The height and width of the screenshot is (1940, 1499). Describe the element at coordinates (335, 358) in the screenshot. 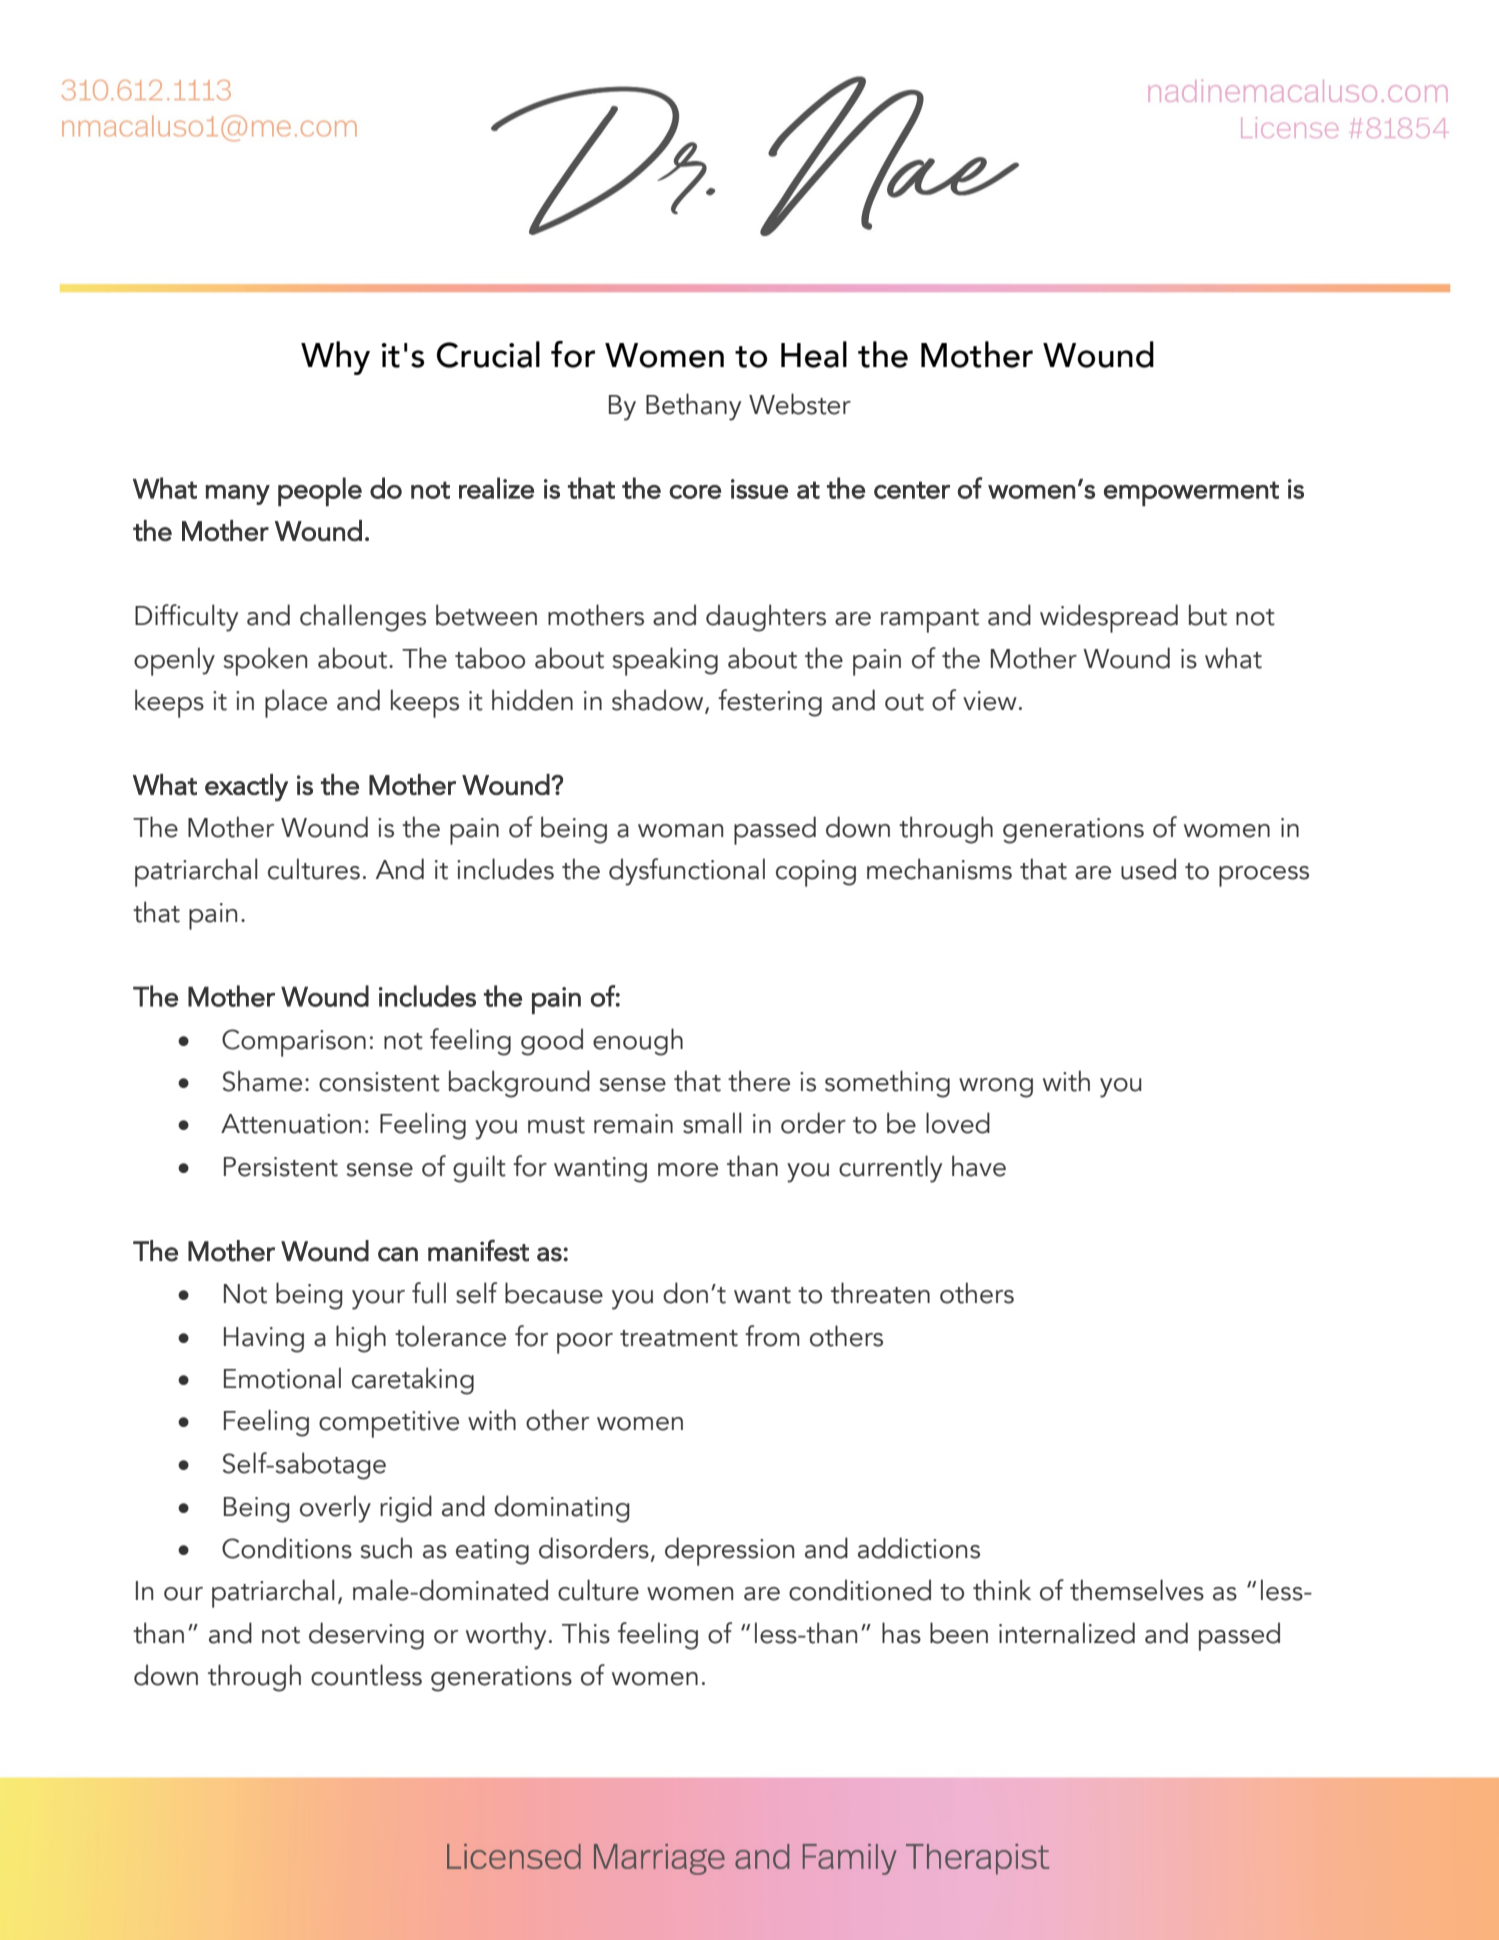

I see `Why` at that location.
